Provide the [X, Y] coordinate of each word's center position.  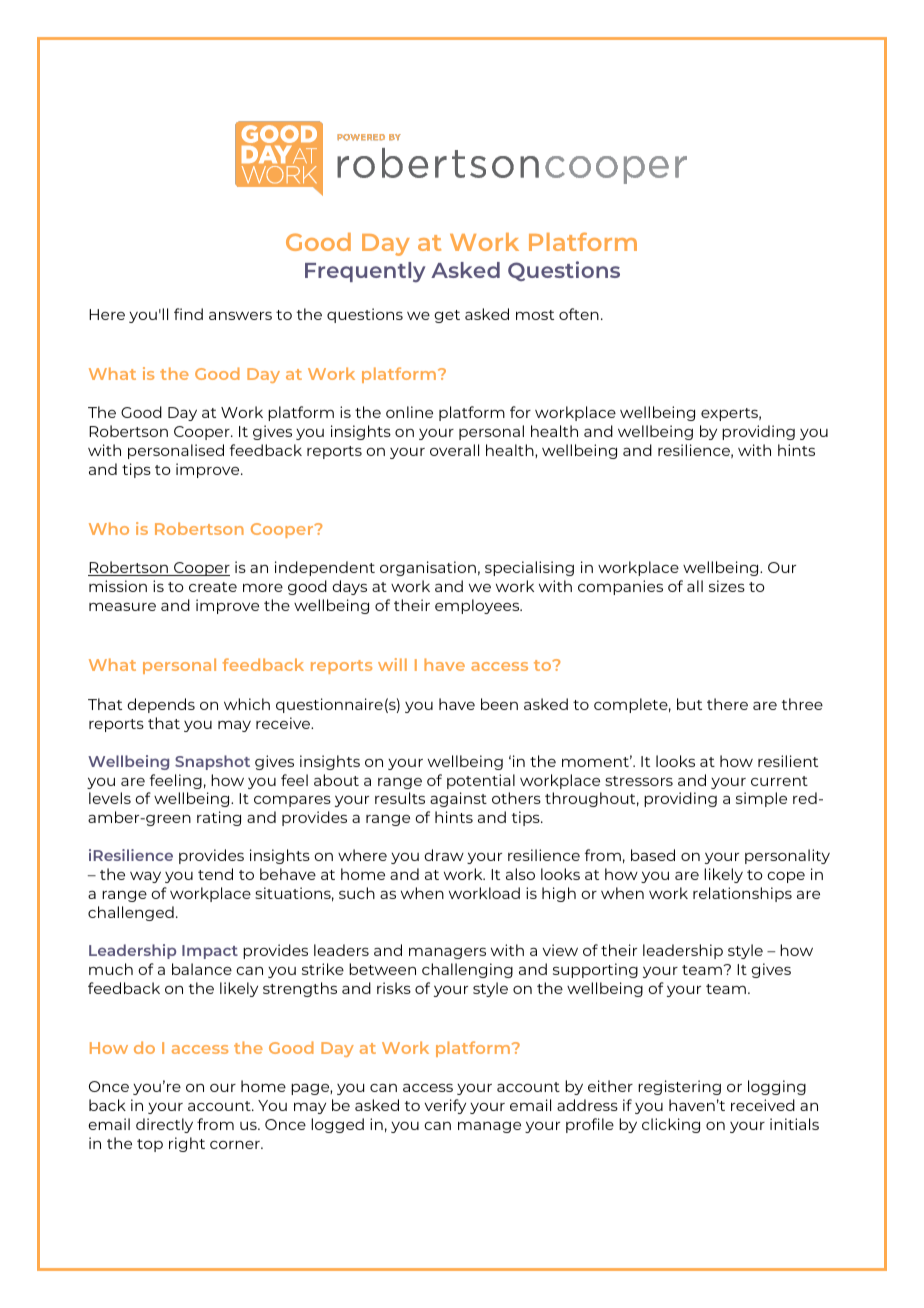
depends [161, 705]
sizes [727, 586]
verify [445, 1106]
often [579, 314]
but [689, 704]
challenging [467, 970]
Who [109, 528]
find [188, 314]
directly [164, 1125]
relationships [742, 894]
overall [454, 450]
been [499, 704]
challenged [131, 913]
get [447, 316]
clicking [671, 1125]
